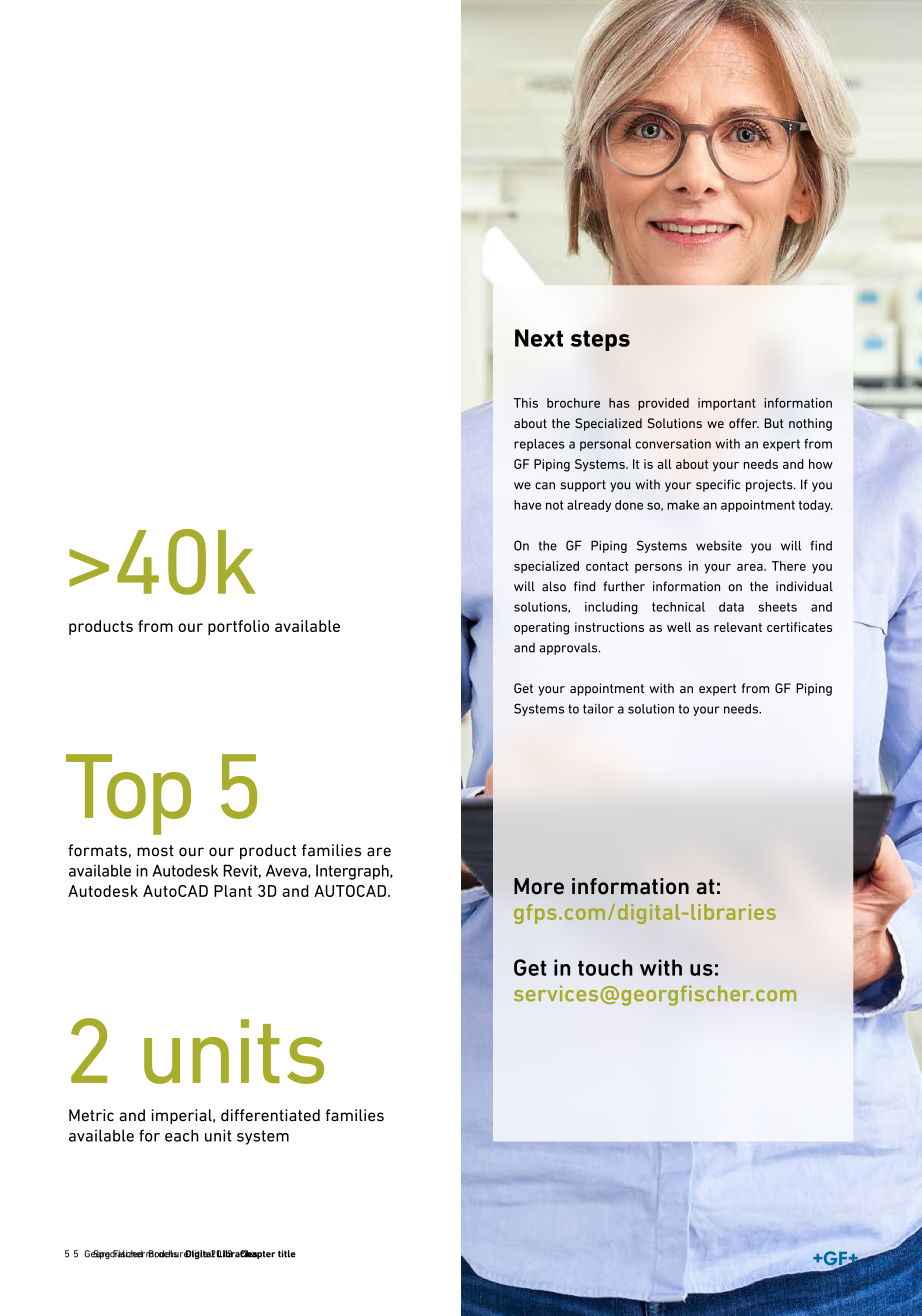  Describe the element at coordinates (605, 967) in the page. I see `touch` at that location.
